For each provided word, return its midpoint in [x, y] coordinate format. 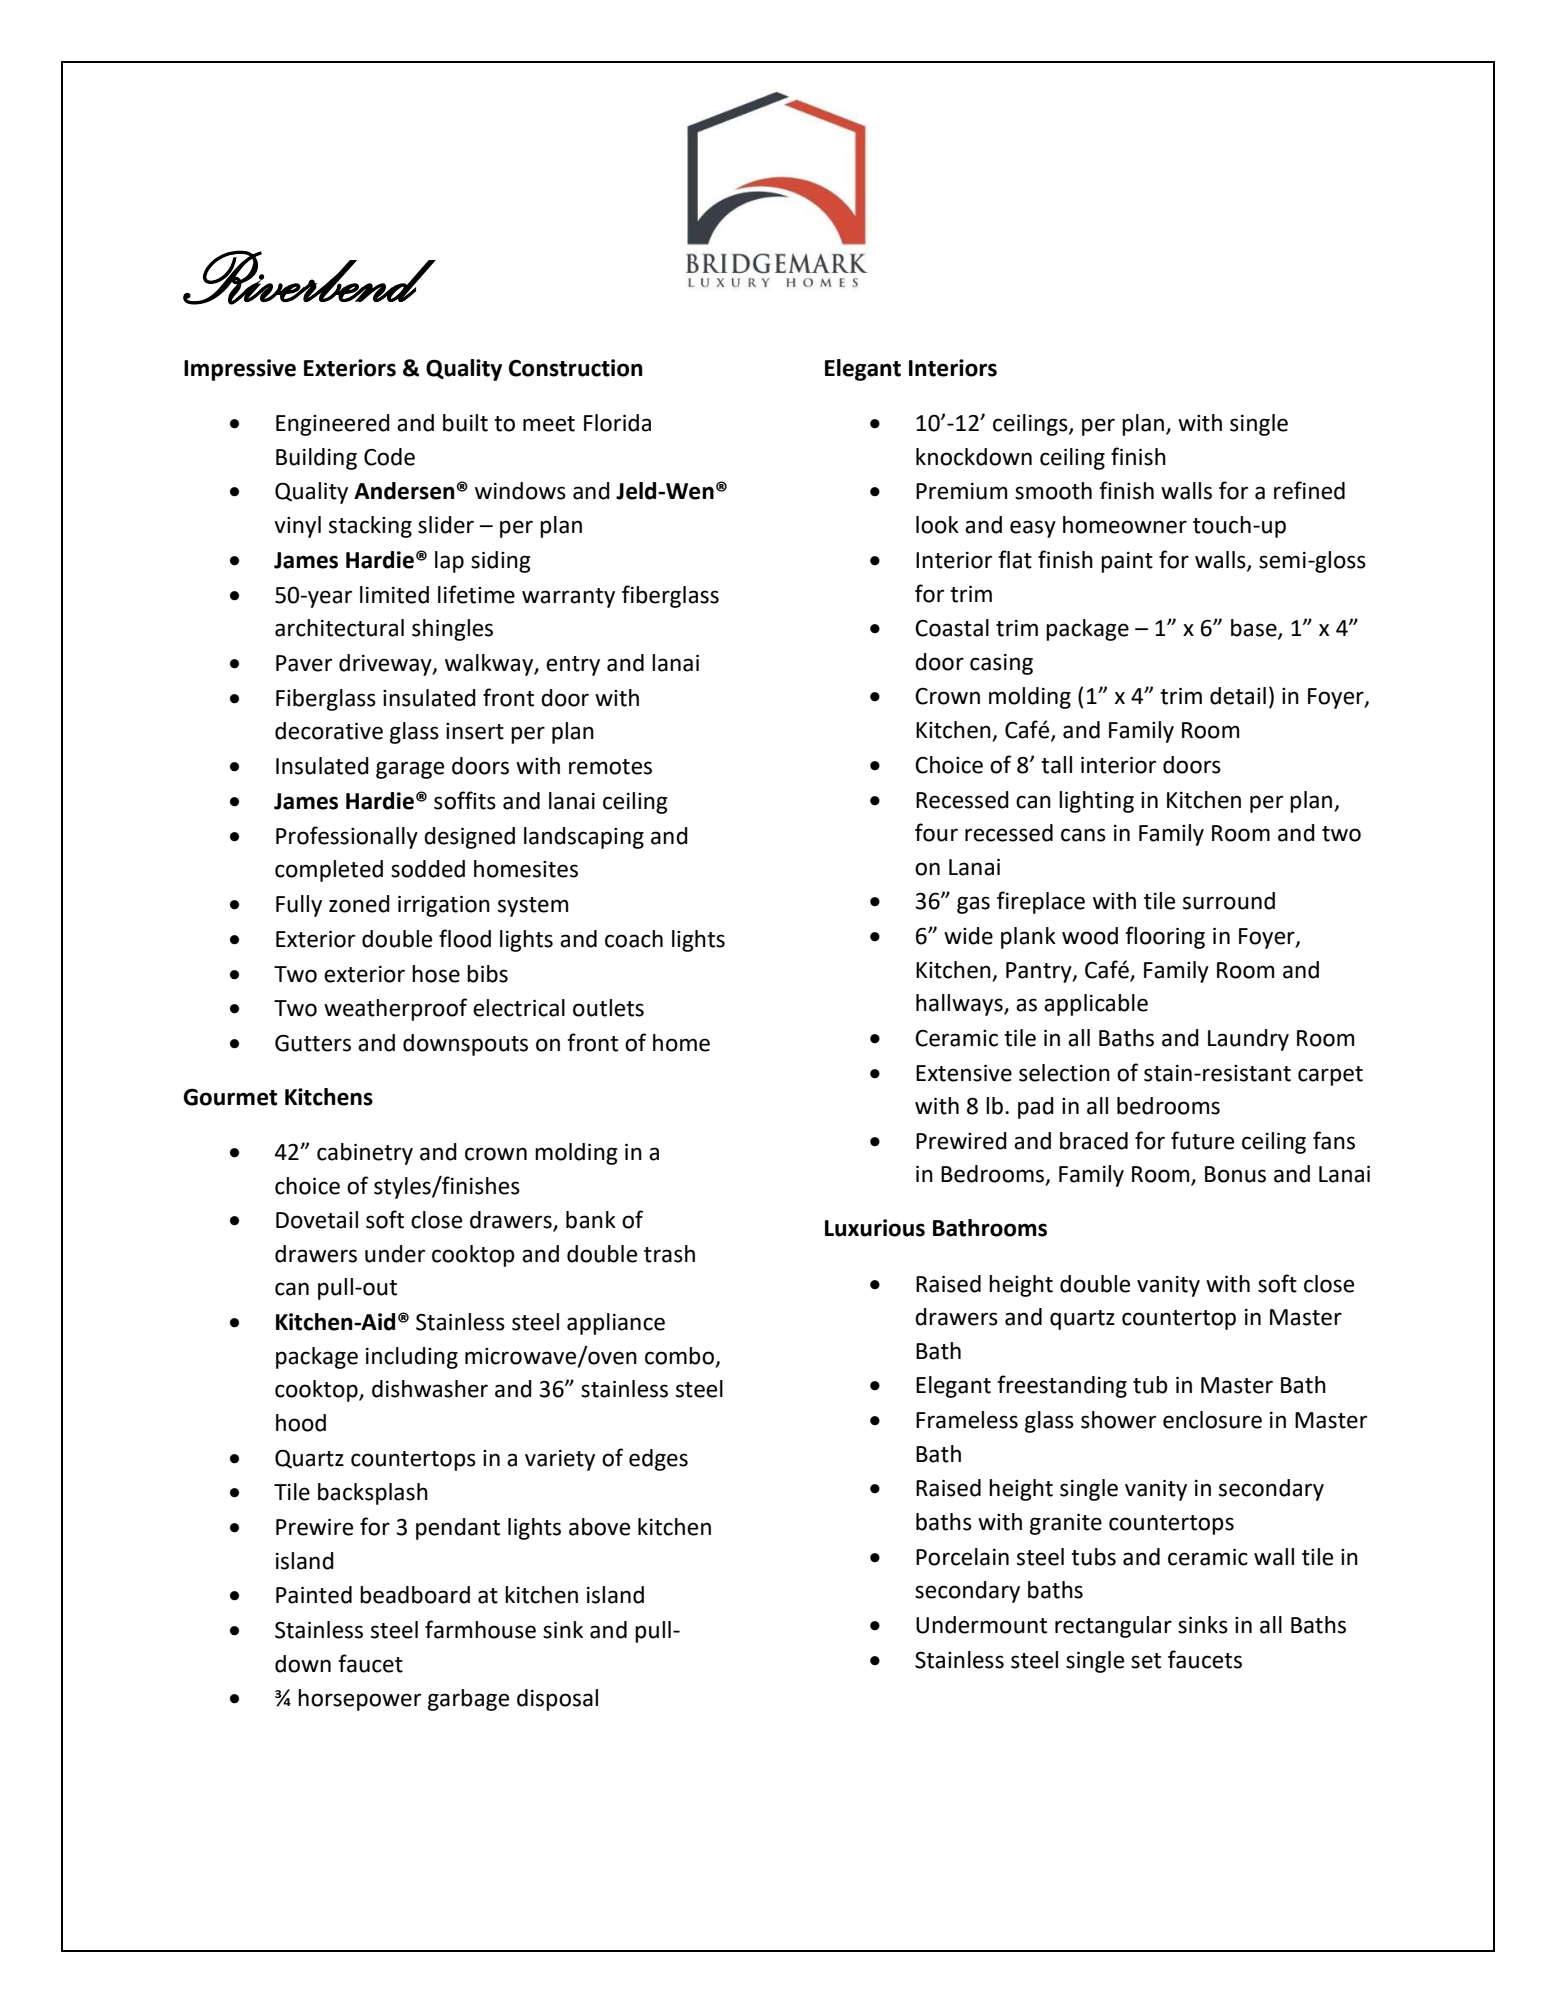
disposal [557, 1700]
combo [679, 1356]
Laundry [1248, 1040]
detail [1238, 696]
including [412, 1358]
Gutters [313, 1043]
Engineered [333, 425]
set [1146, 1661]
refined [1309, 490]
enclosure [1212, 1420]
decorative [329, 731]
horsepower [359, 1700]
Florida [617, 423]
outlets [608, 1008]
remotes [610, 767]
